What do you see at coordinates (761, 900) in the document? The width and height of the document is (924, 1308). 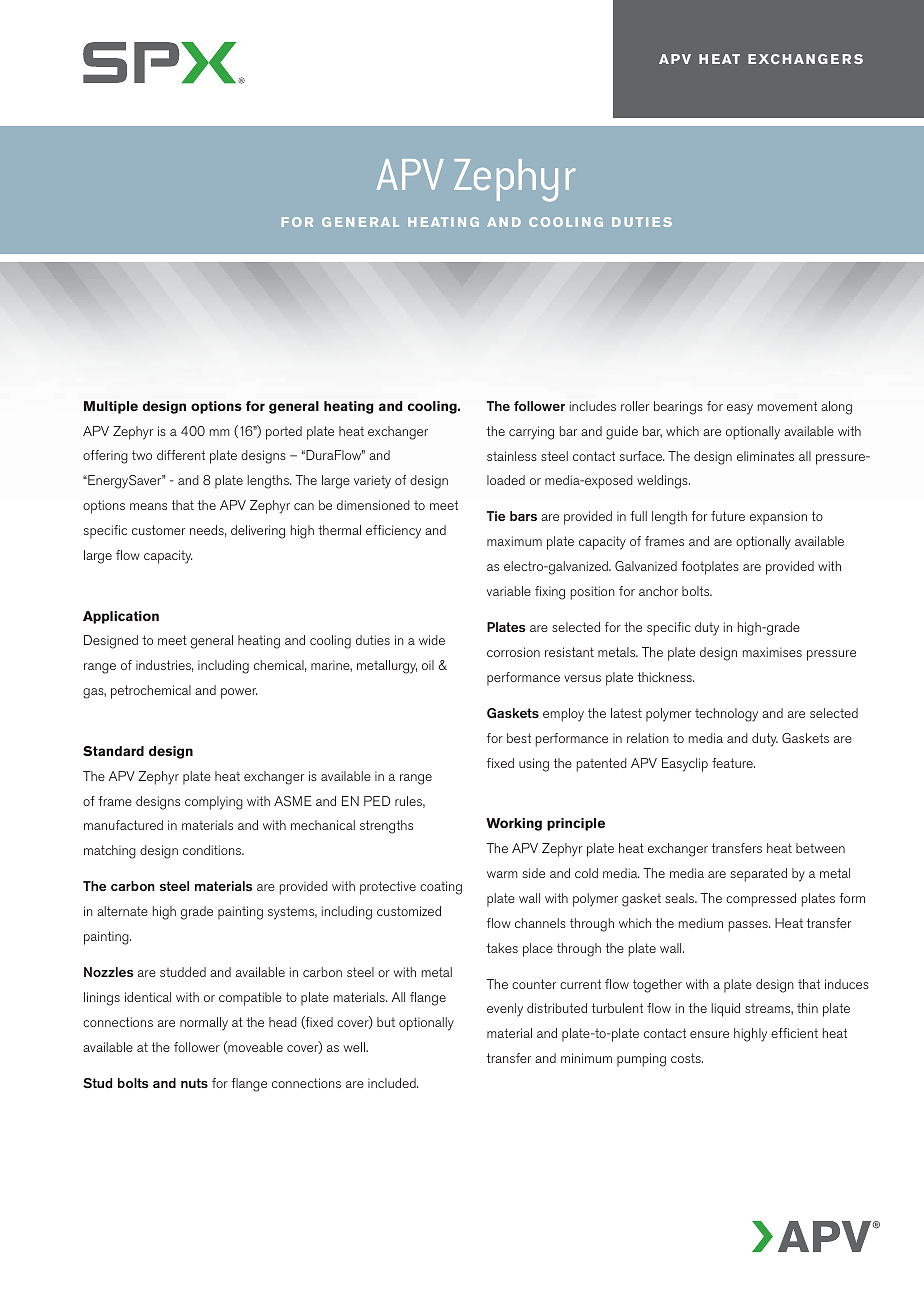 I see `compressed` at bounding box center [761, 900].
